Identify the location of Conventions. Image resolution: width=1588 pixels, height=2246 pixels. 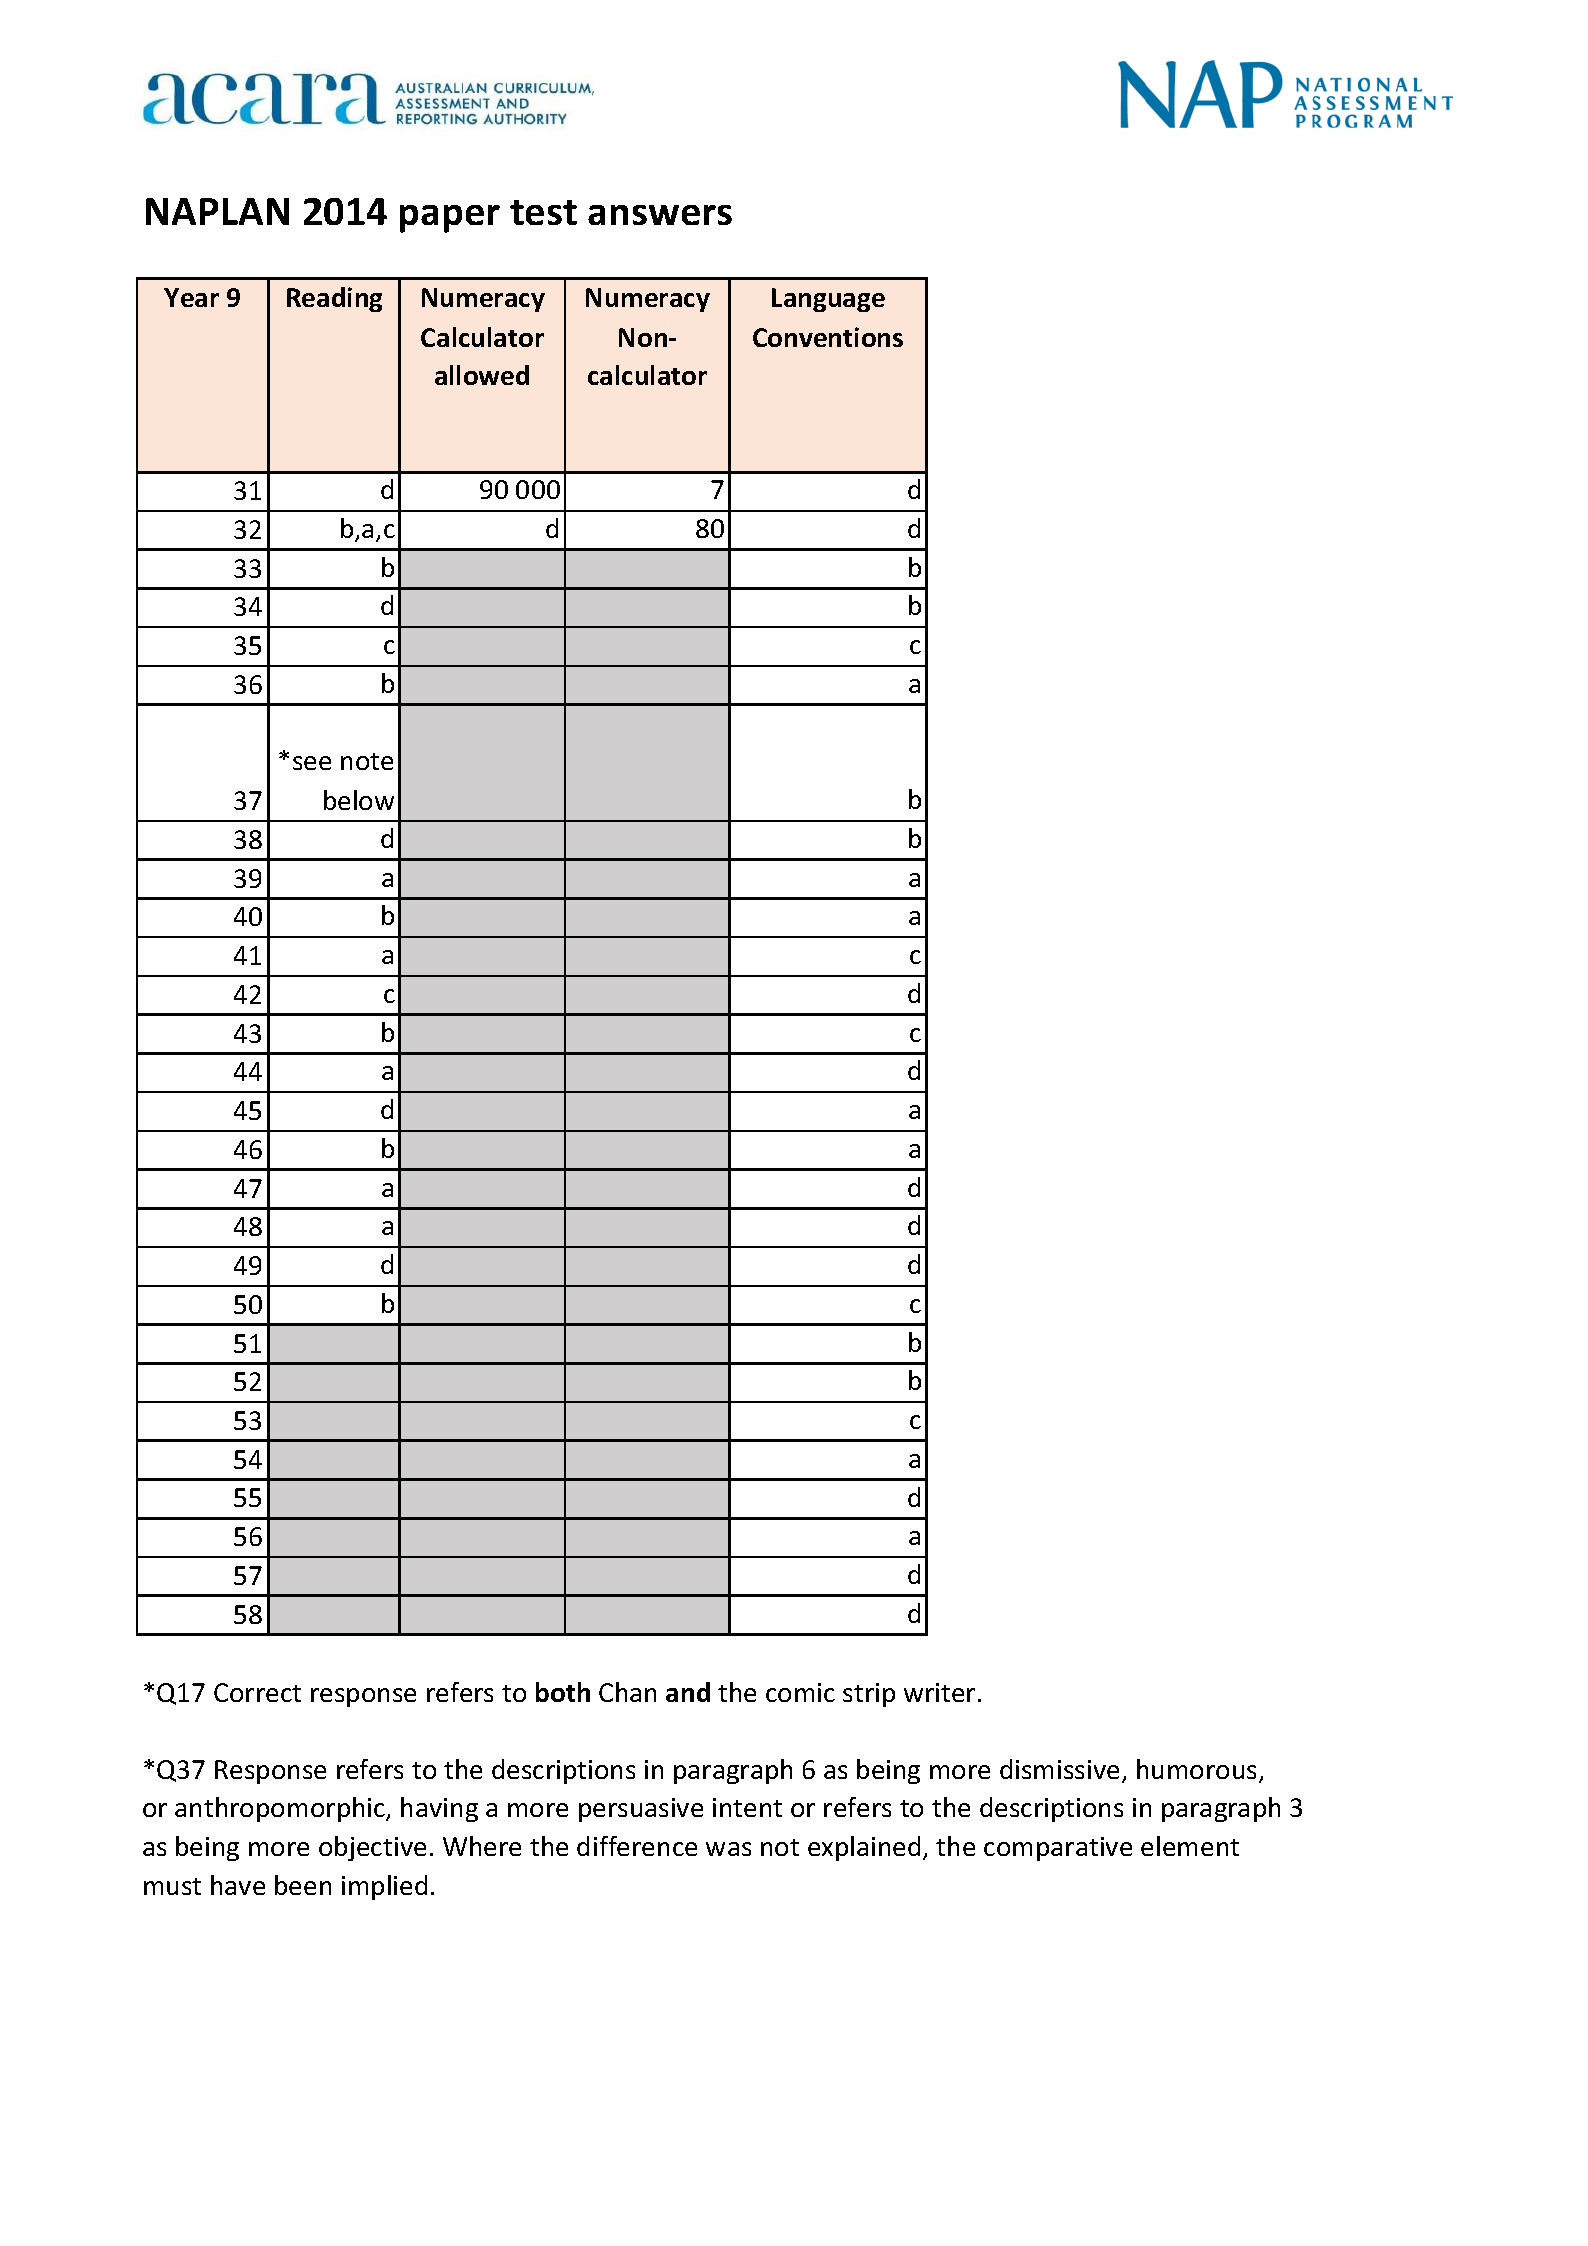
(828, 337).
